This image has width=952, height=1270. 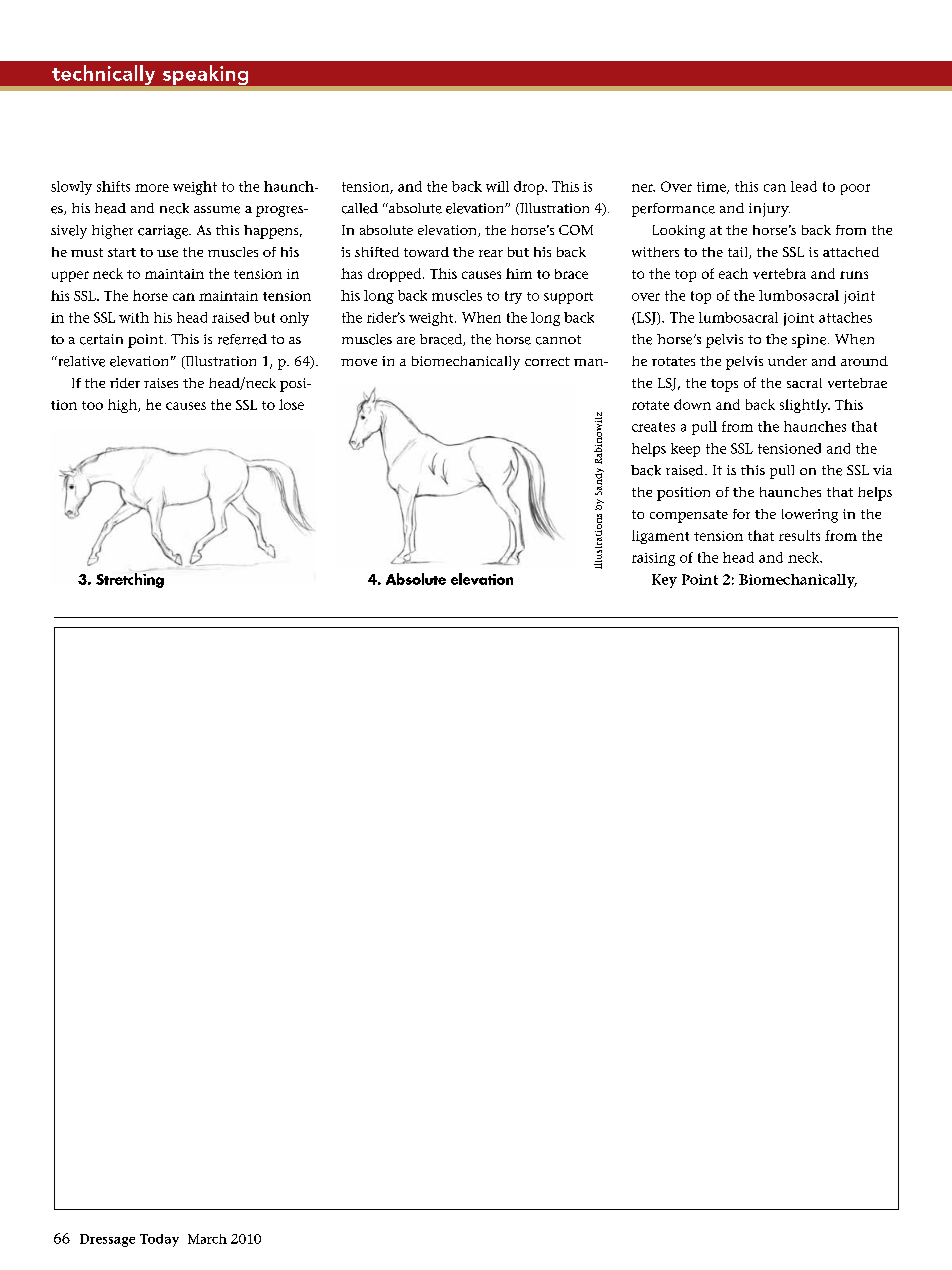 What do you see at coordinates (547, 361) in the image?
I see `correct` at bounding box center [547, 361].
